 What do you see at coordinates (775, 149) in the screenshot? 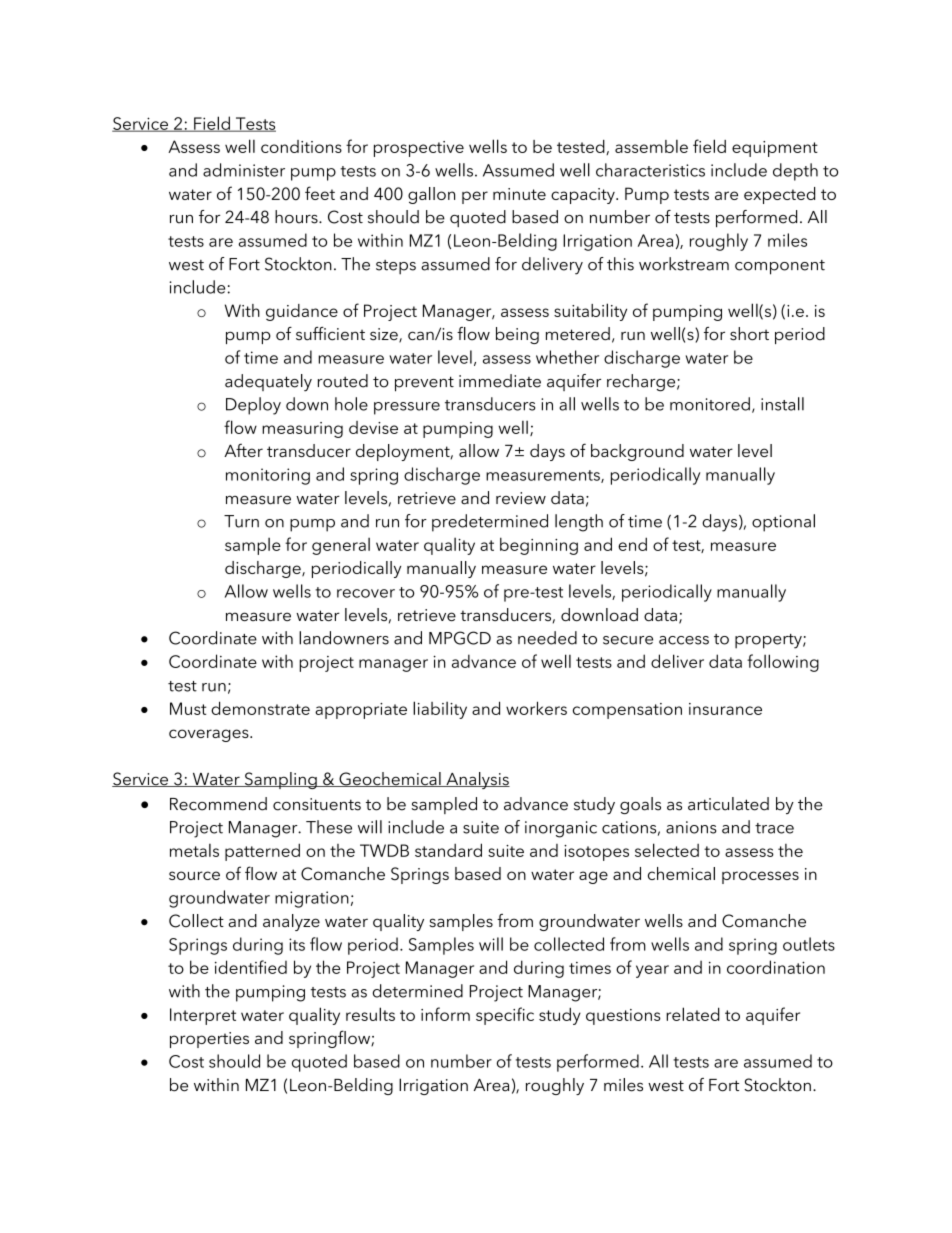
I see `equipment` at bounding box center [775, 149].
